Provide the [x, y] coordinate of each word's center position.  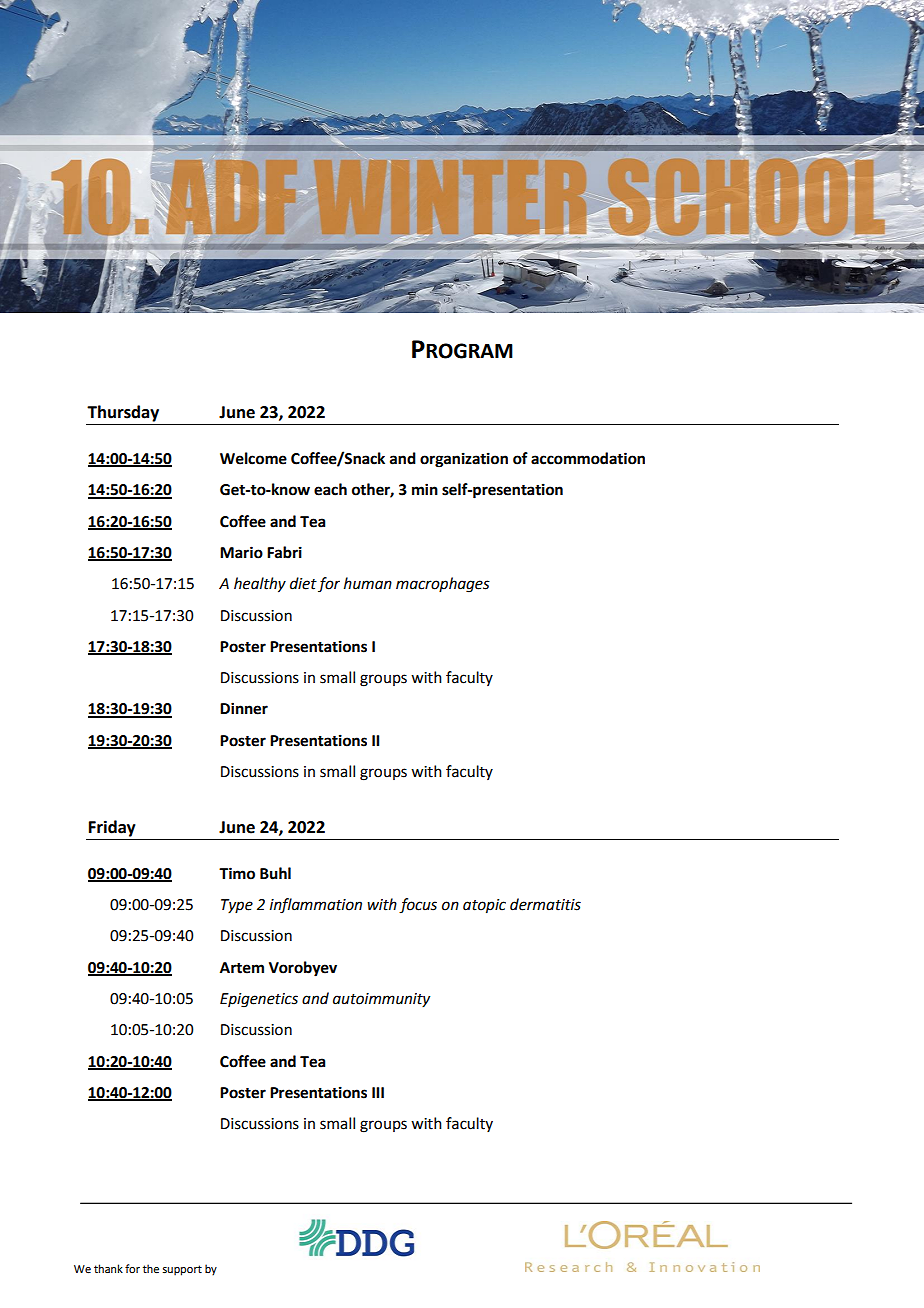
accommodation [588, 458]
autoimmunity [381, 1000]
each [330, 489]
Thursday [123, 413]
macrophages [443, 585]
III [378, 1092]
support [182, 1270]
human [368, 583]
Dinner [244, 708]
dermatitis [545, 904]
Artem [242, 968]
